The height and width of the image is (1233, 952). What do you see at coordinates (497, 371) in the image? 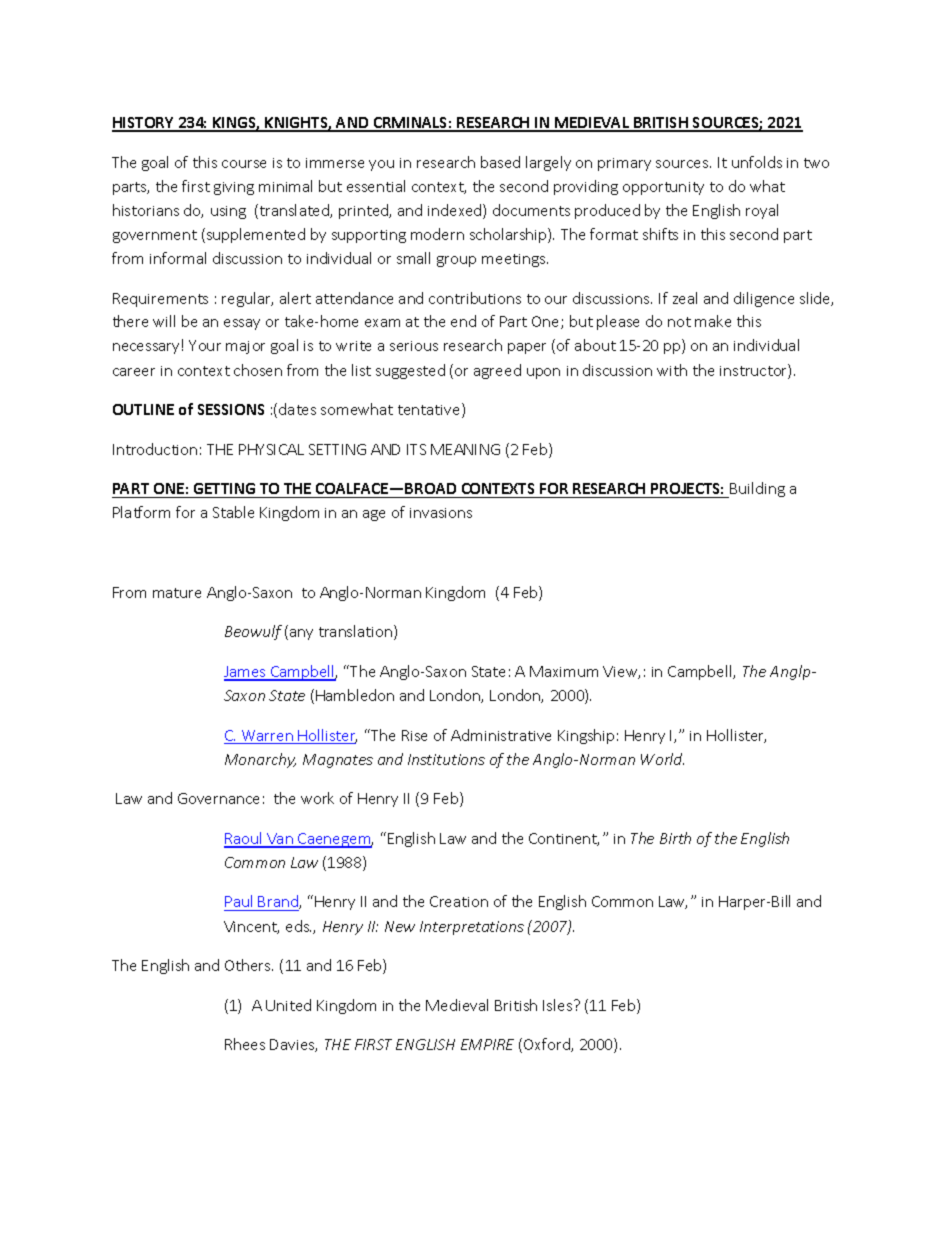
I see `agreed` at bounding box center [497, 371].
